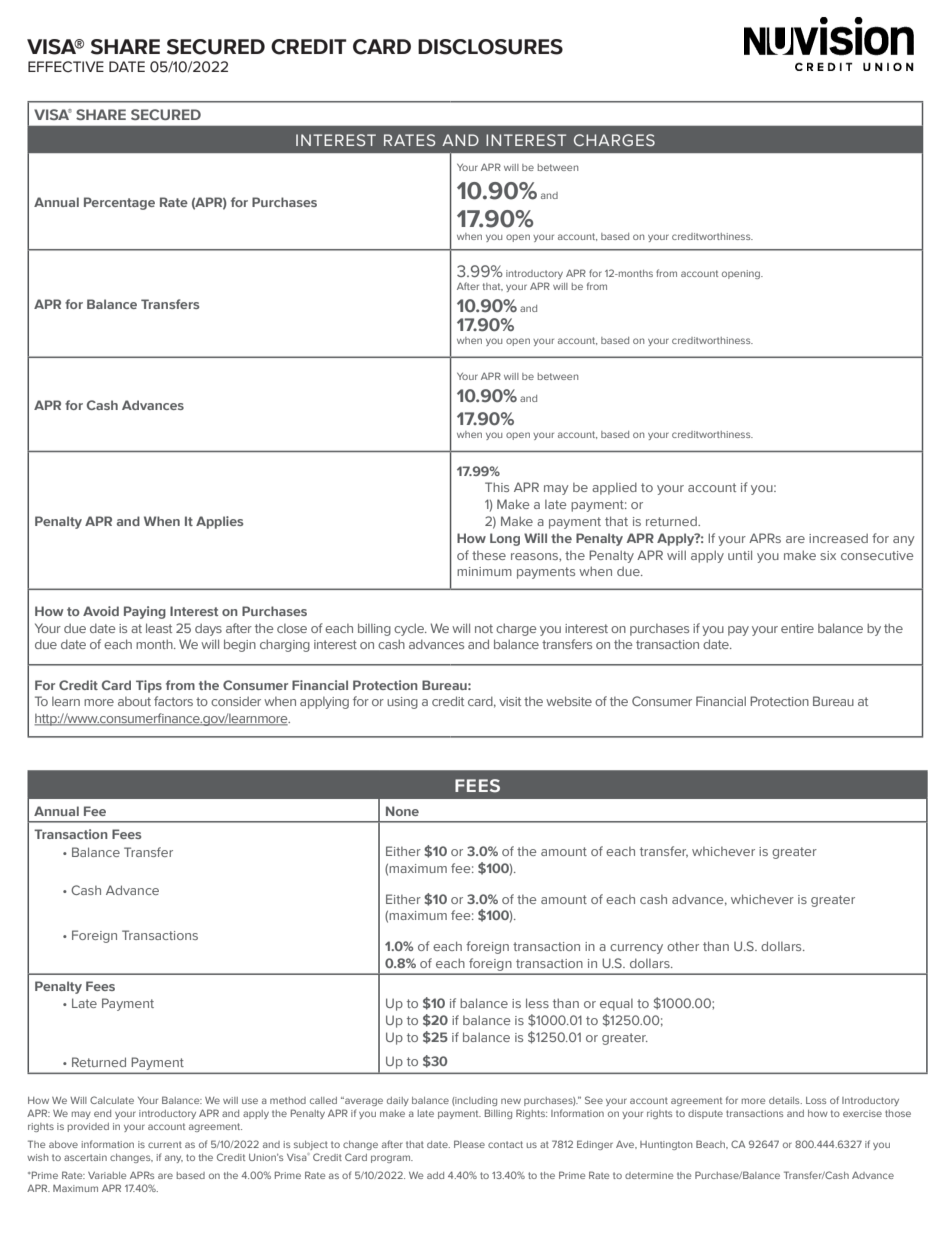  I want to click on EFFECTIVE, so click(66, 67).
